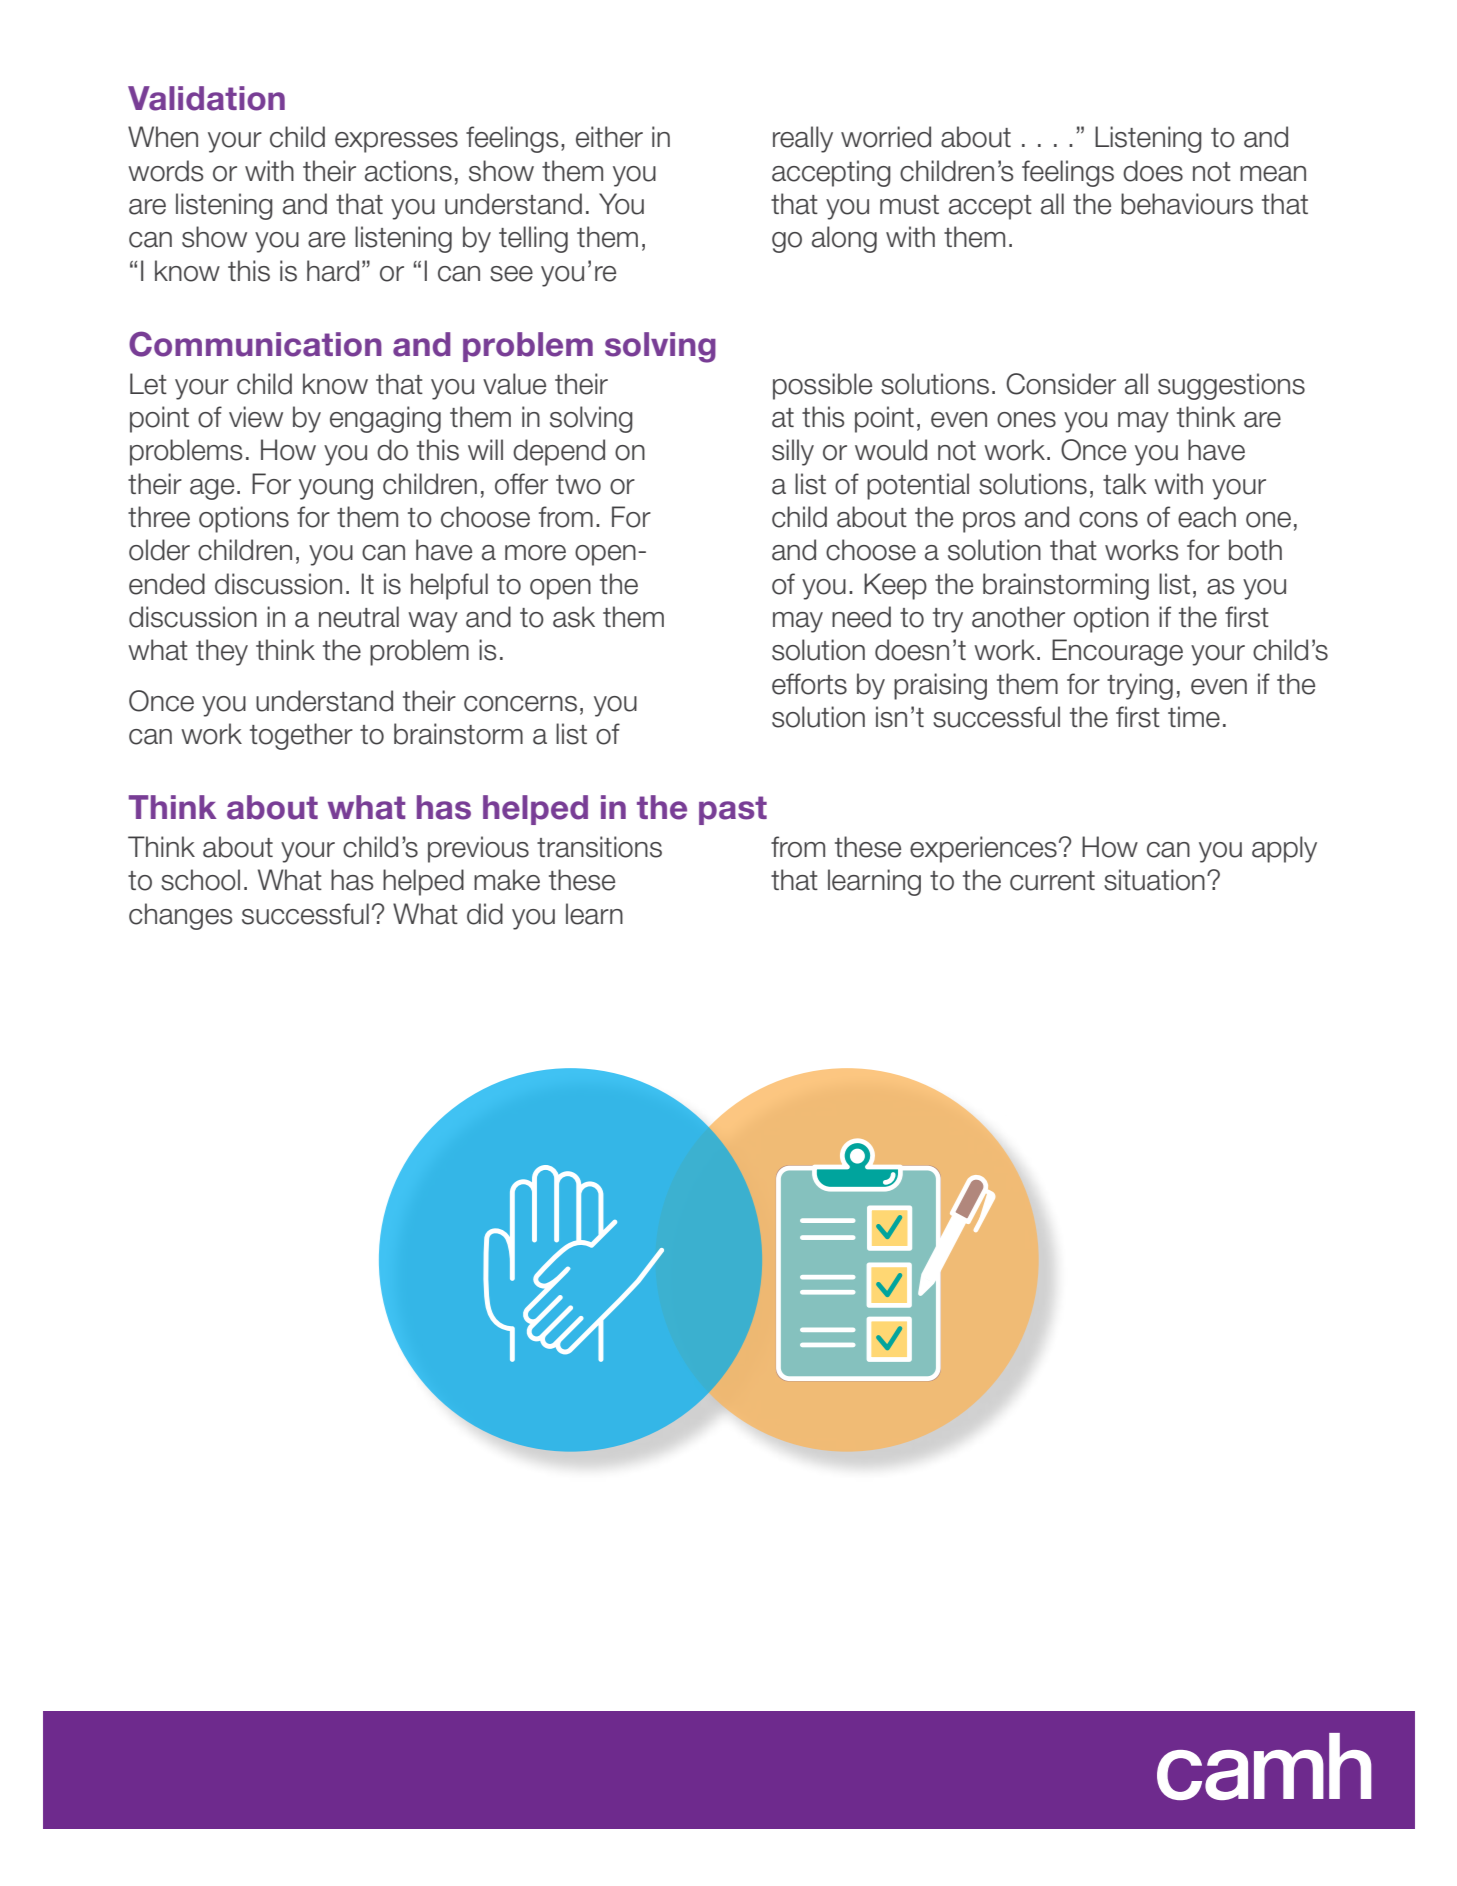 The width and height of the document is (1457, 1886). What do you see at coordinates (599, 847) in the document?
I see `transitions` at bounding box center [599, 847].
